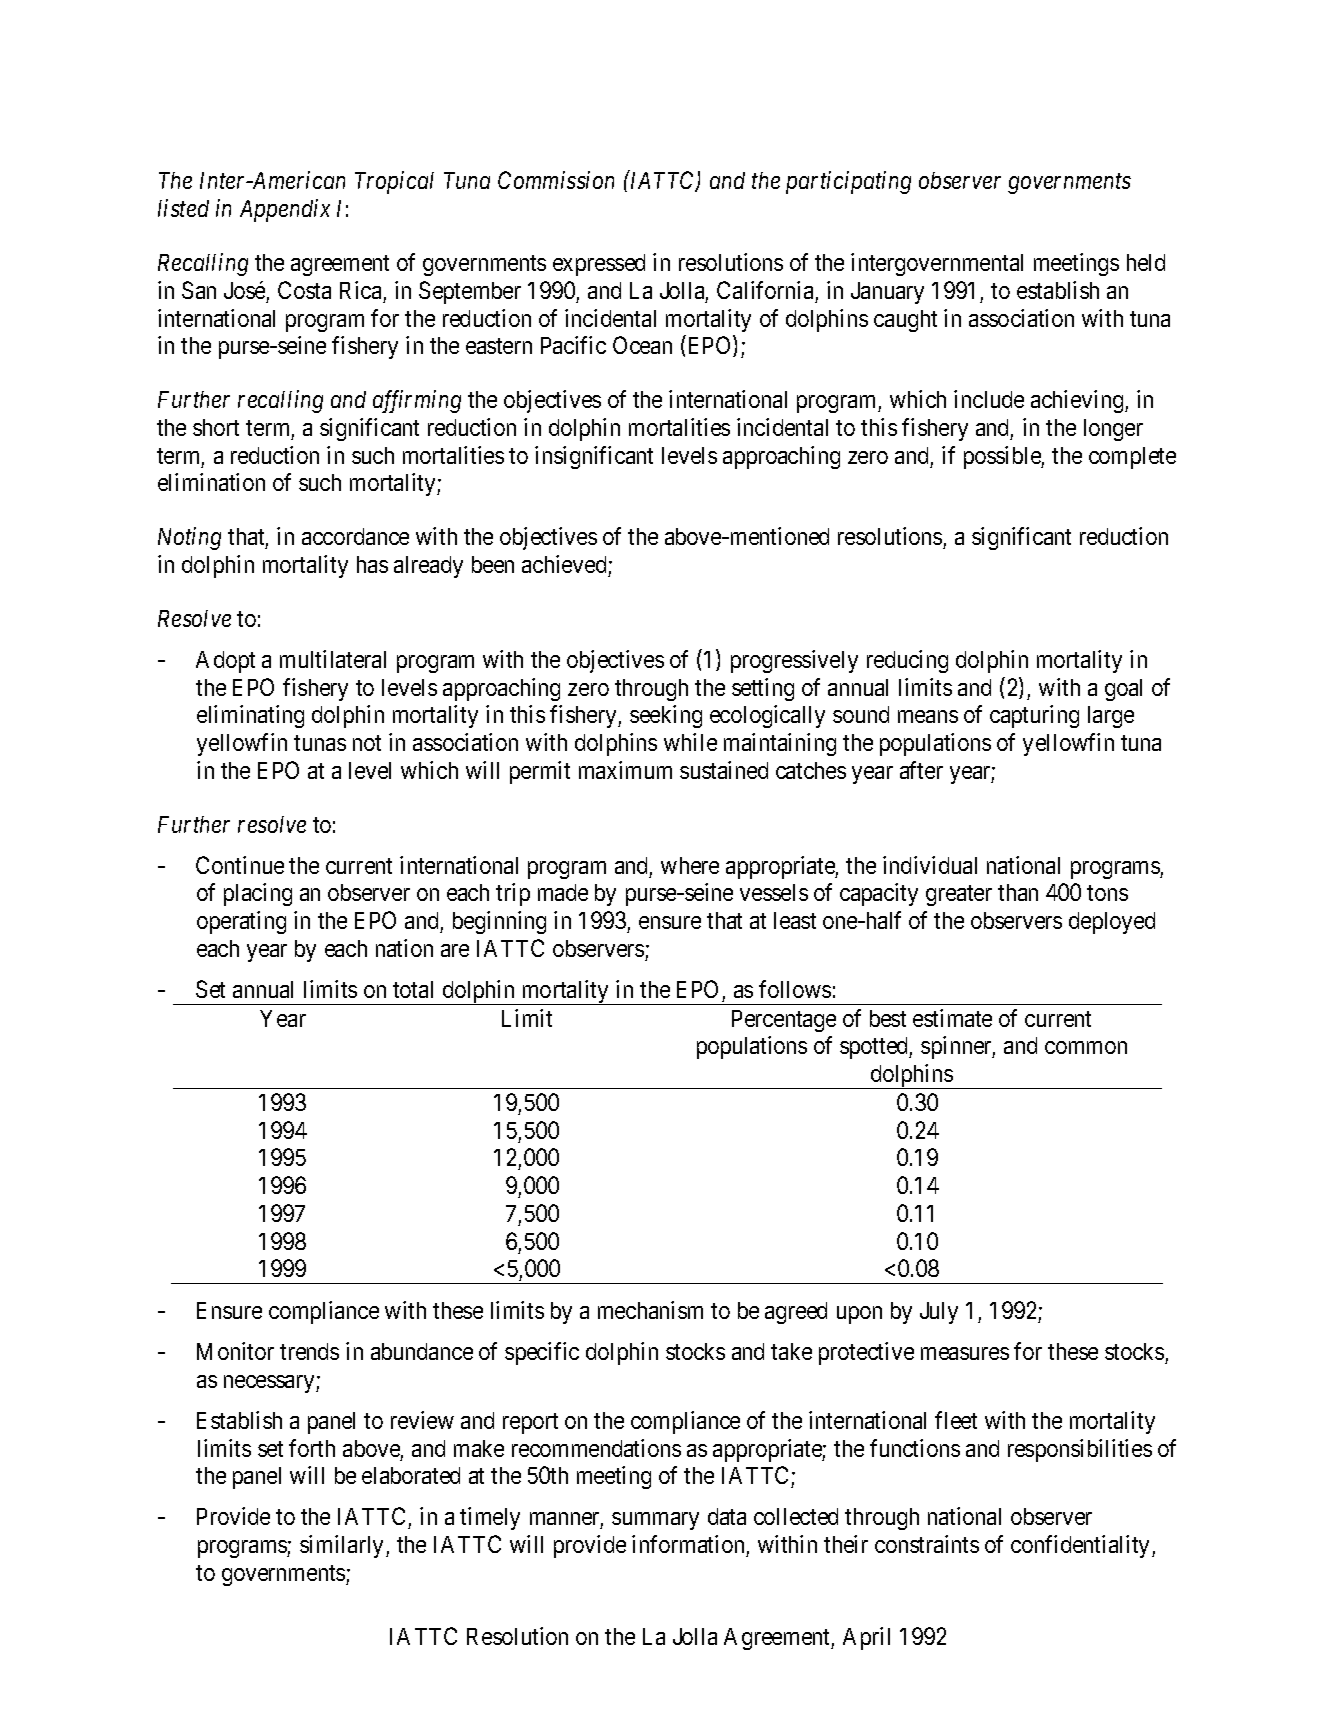 Image resolution: width=1336 pixels, height=1728 pixels. What do you see at coordinates (343, 1546) in the screenshot?
I see `similarly` at bounding box center [343, 1546].
